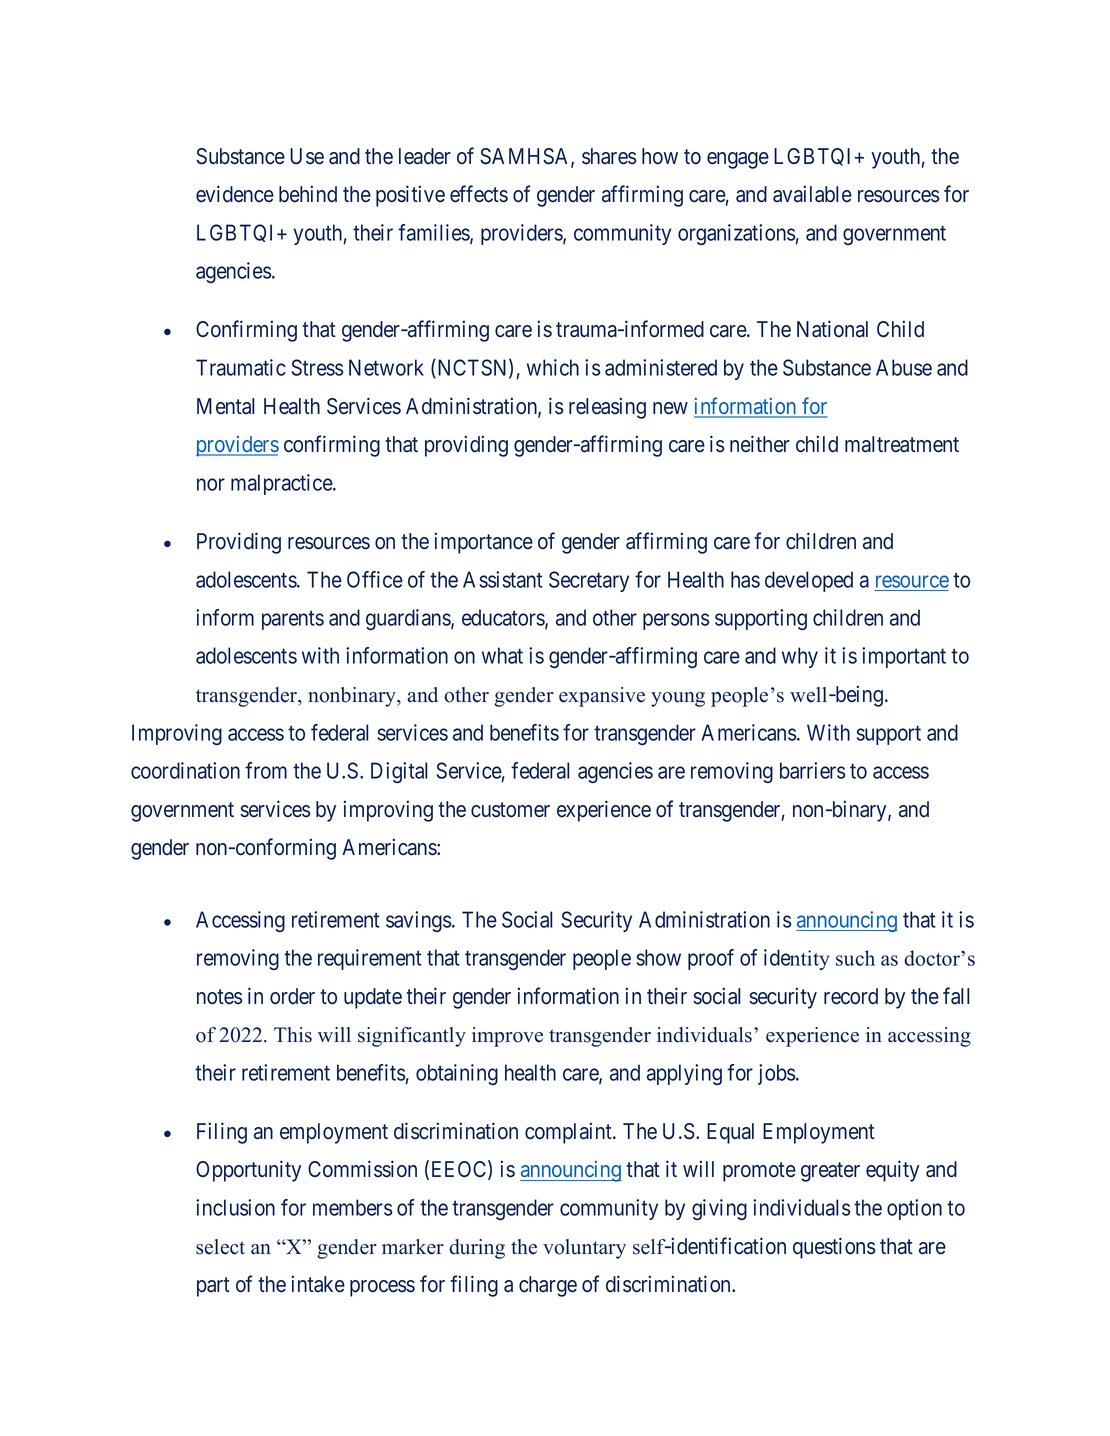  I want to click on intake, so click(318, 1284).
